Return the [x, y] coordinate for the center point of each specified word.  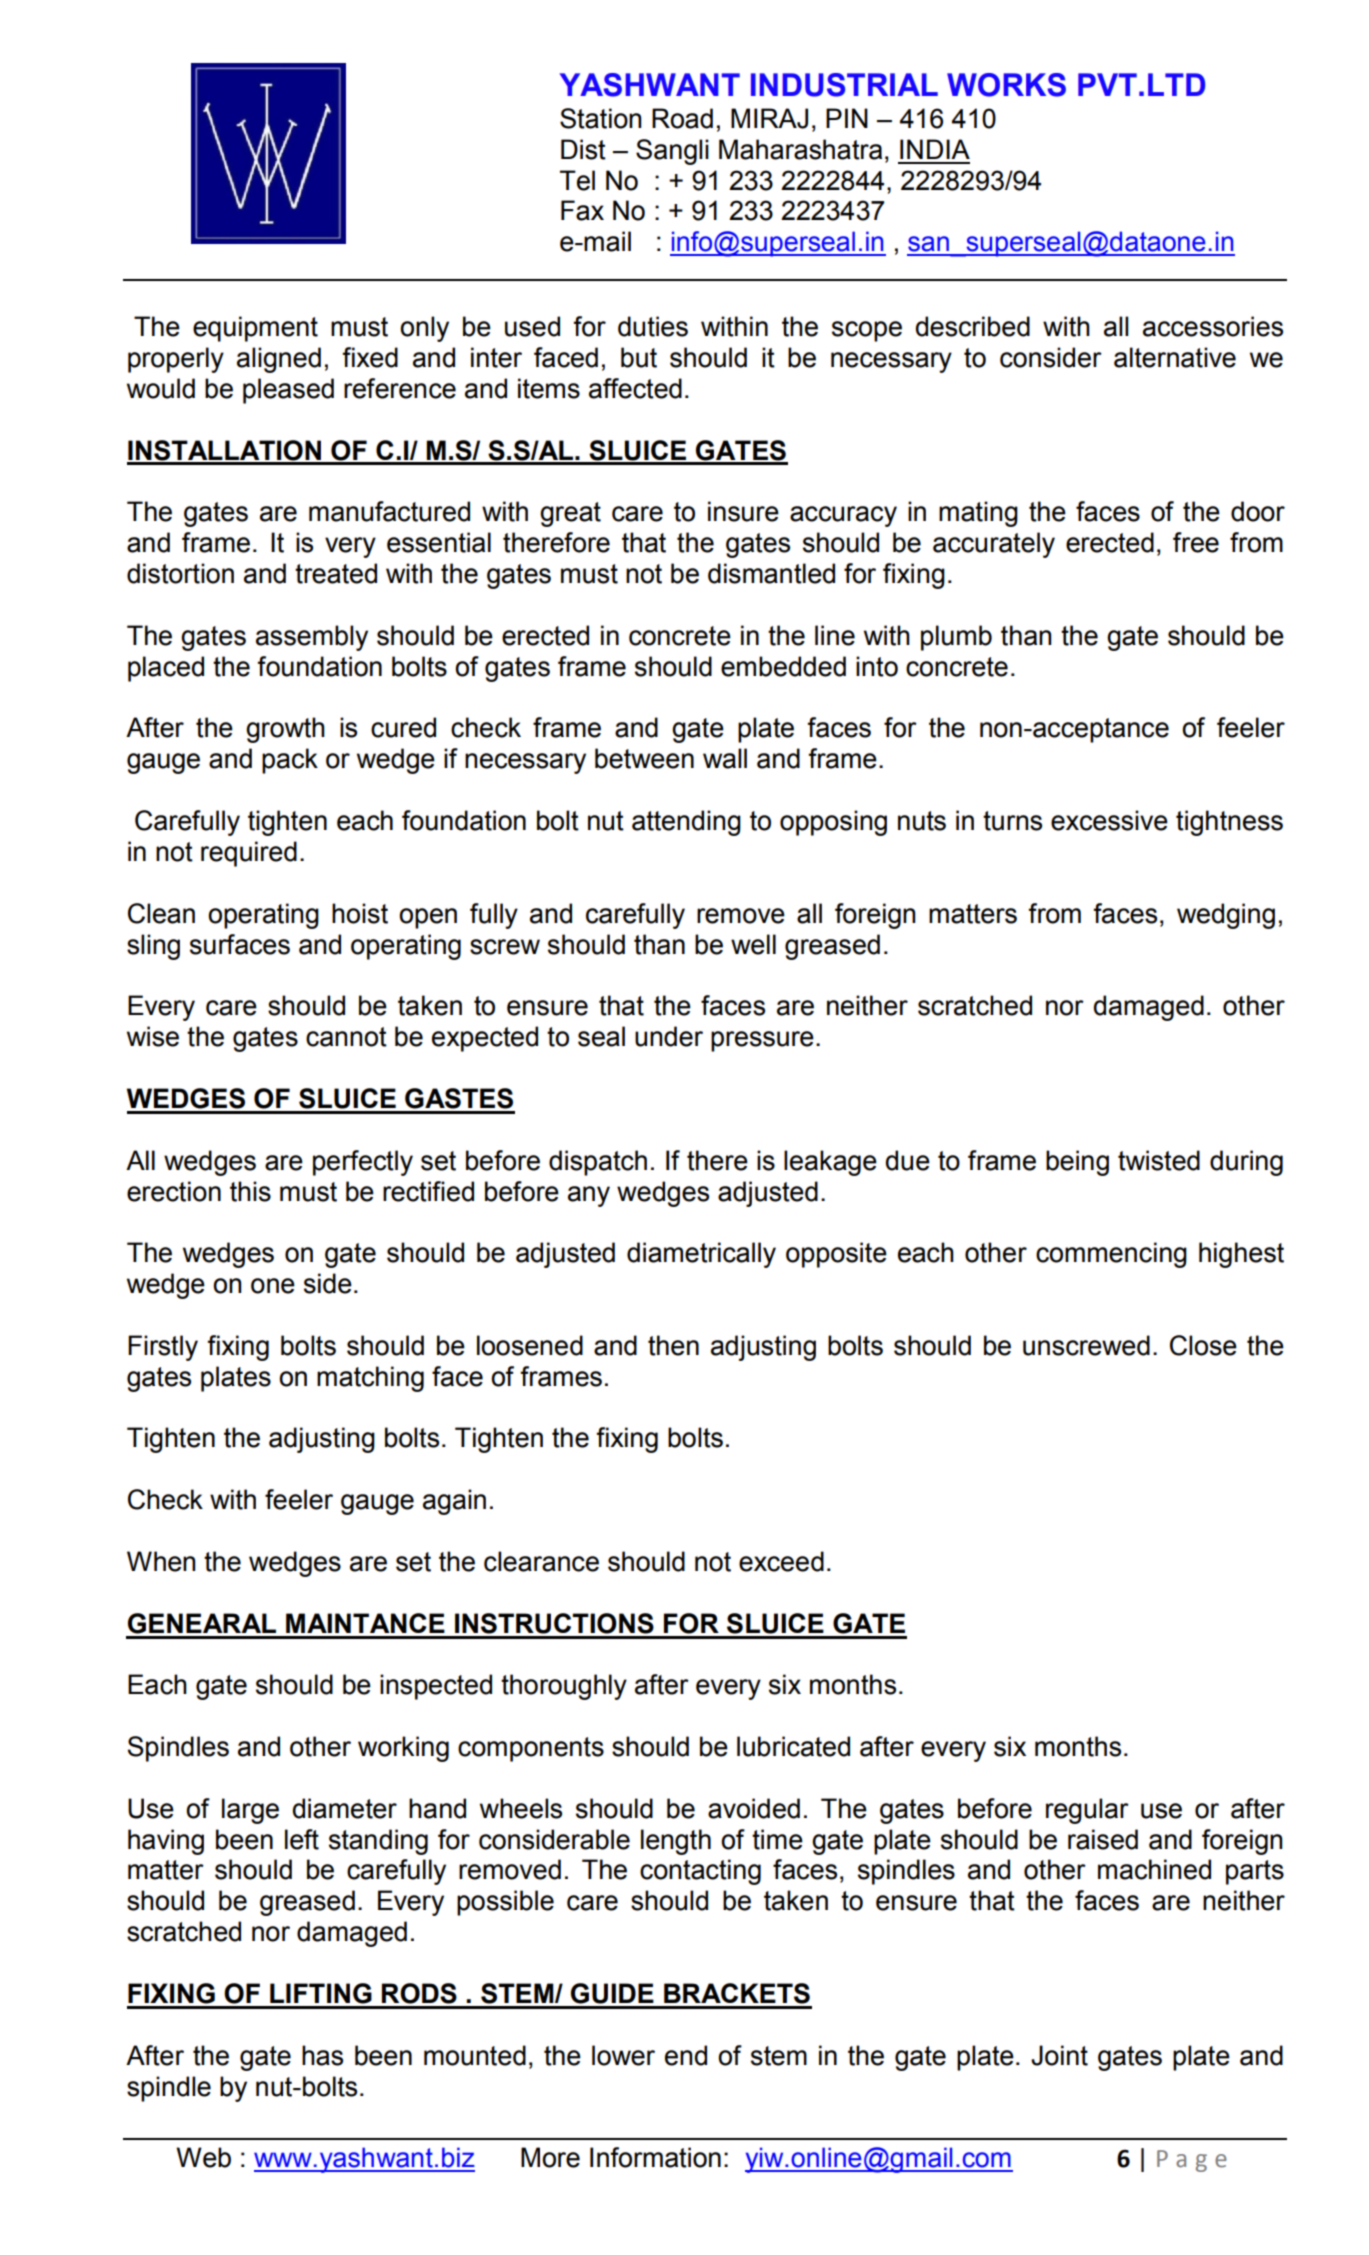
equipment [255, 329]
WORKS [1006, 85]
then [673, 1345]
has [322, 2055]
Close [1203, 1345]
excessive [1109, 820]
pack [290, 761]
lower [623, 2055]
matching [370, 1379]
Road [682, 118]
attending [686, 823]
